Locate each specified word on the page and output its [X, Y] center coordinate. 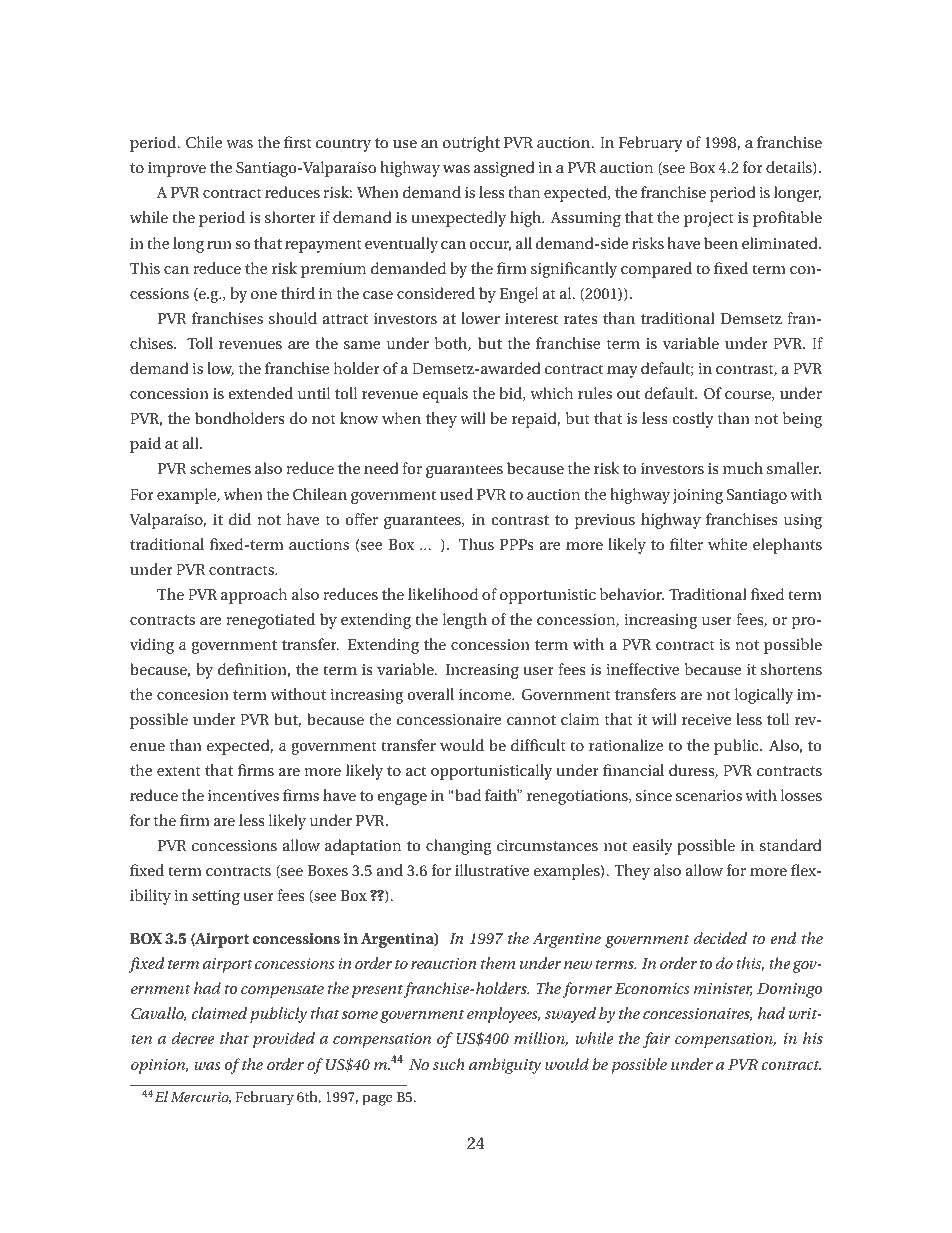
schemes [220, 468]
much [743, 468]
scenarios [709, 795]
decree [193, 1038]
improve [177, 169]
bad [467, 795]
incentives [243, 795]
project [709, 219]
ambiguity [505, 1066]
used [456, 494]
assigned [504, 169]
